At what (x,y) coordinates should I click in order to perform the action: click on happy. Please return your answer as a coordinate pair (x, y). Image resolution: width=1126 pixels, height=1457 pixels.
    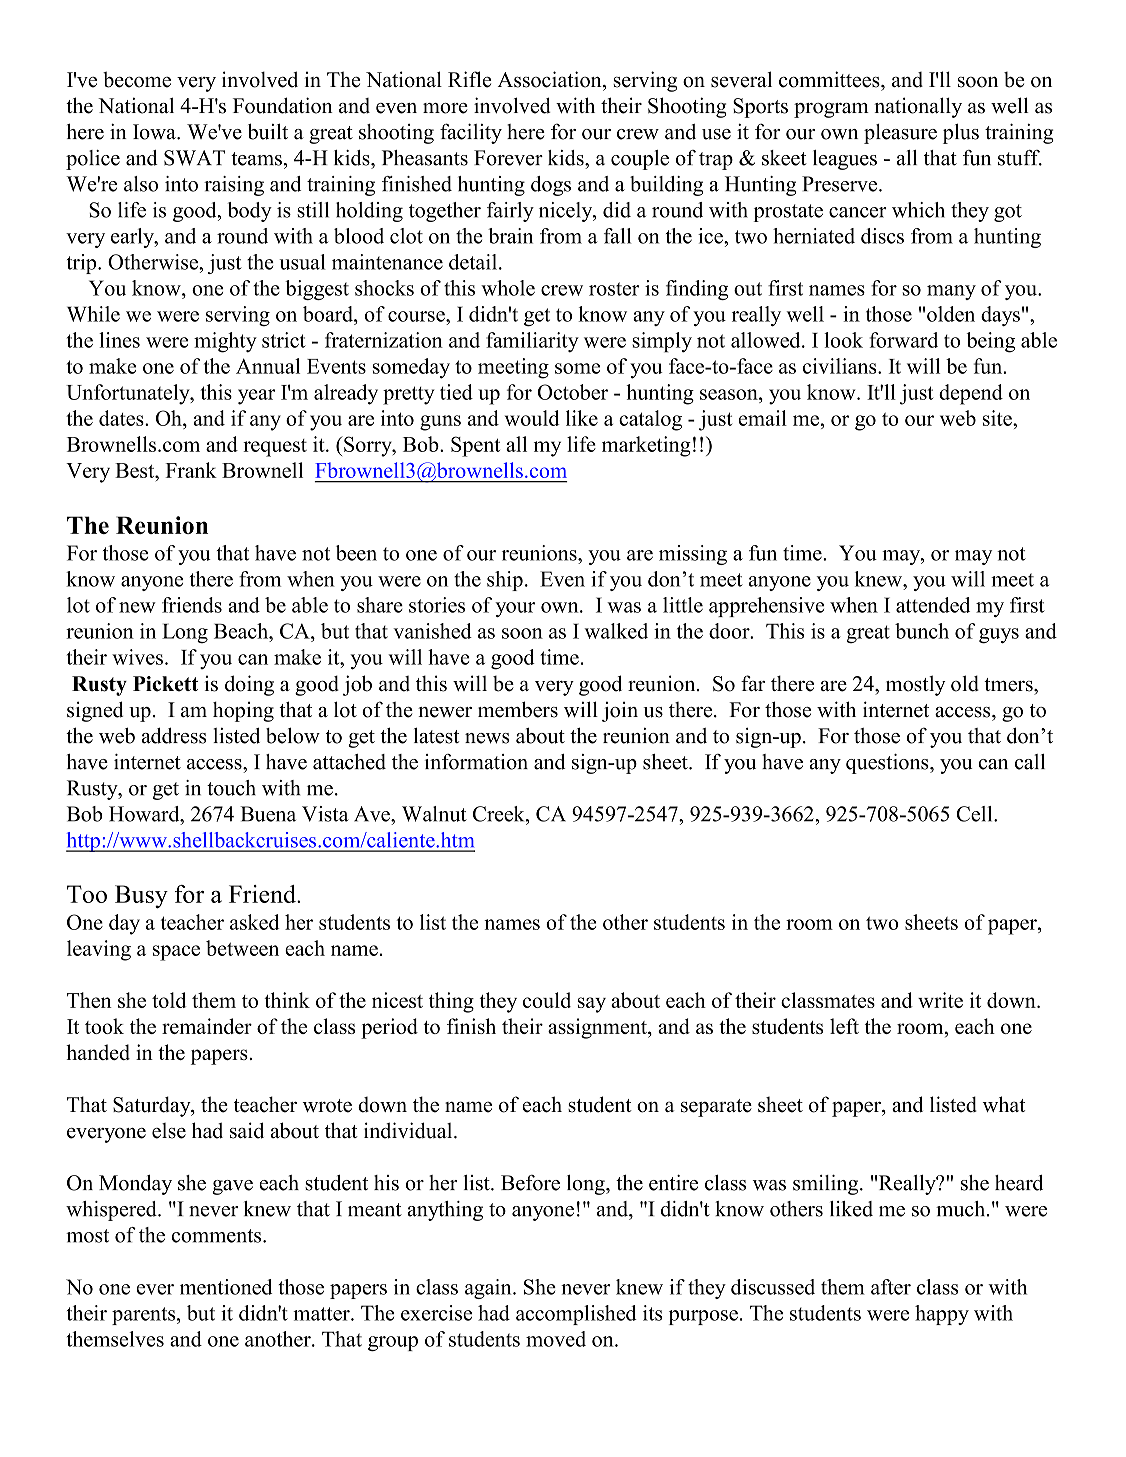
    Looking at the image, I should click on (942, 1315).
